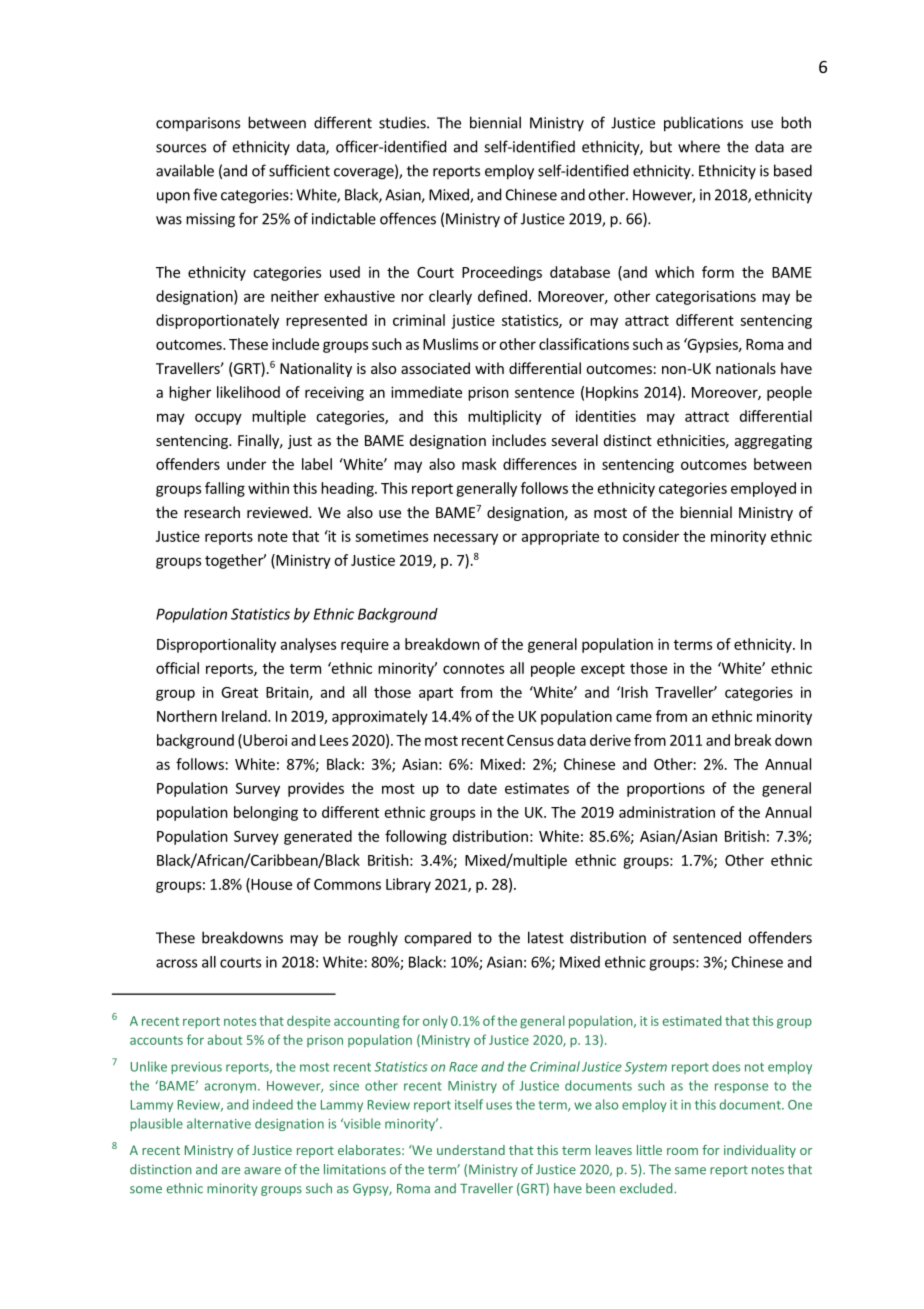  Describe the element at coordinates (499, 1106) in the page. I see `uses` at that location.
